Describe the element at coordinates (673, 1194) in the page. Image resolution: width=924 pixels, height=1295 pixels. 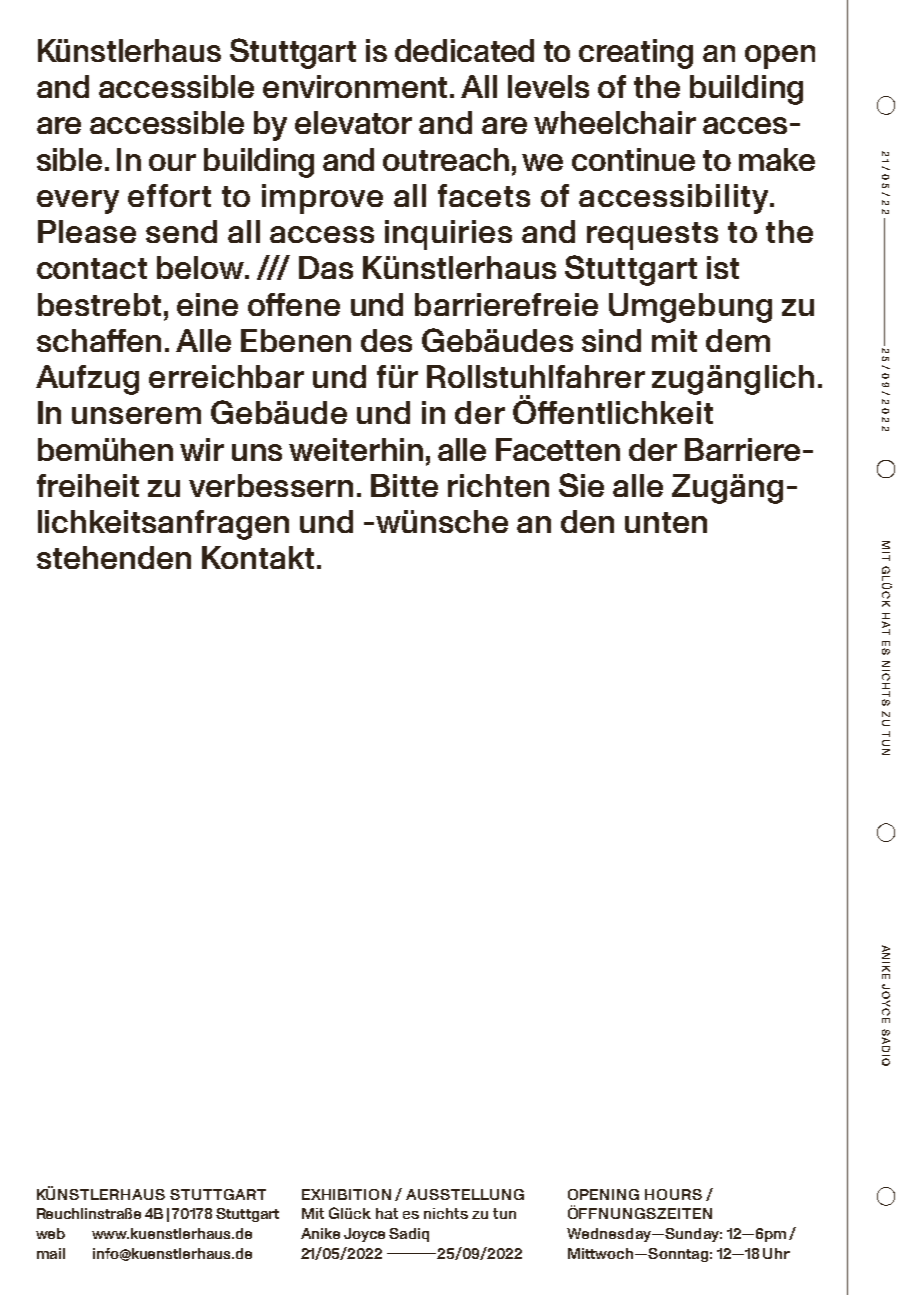
I see `HOURS` at that location.
